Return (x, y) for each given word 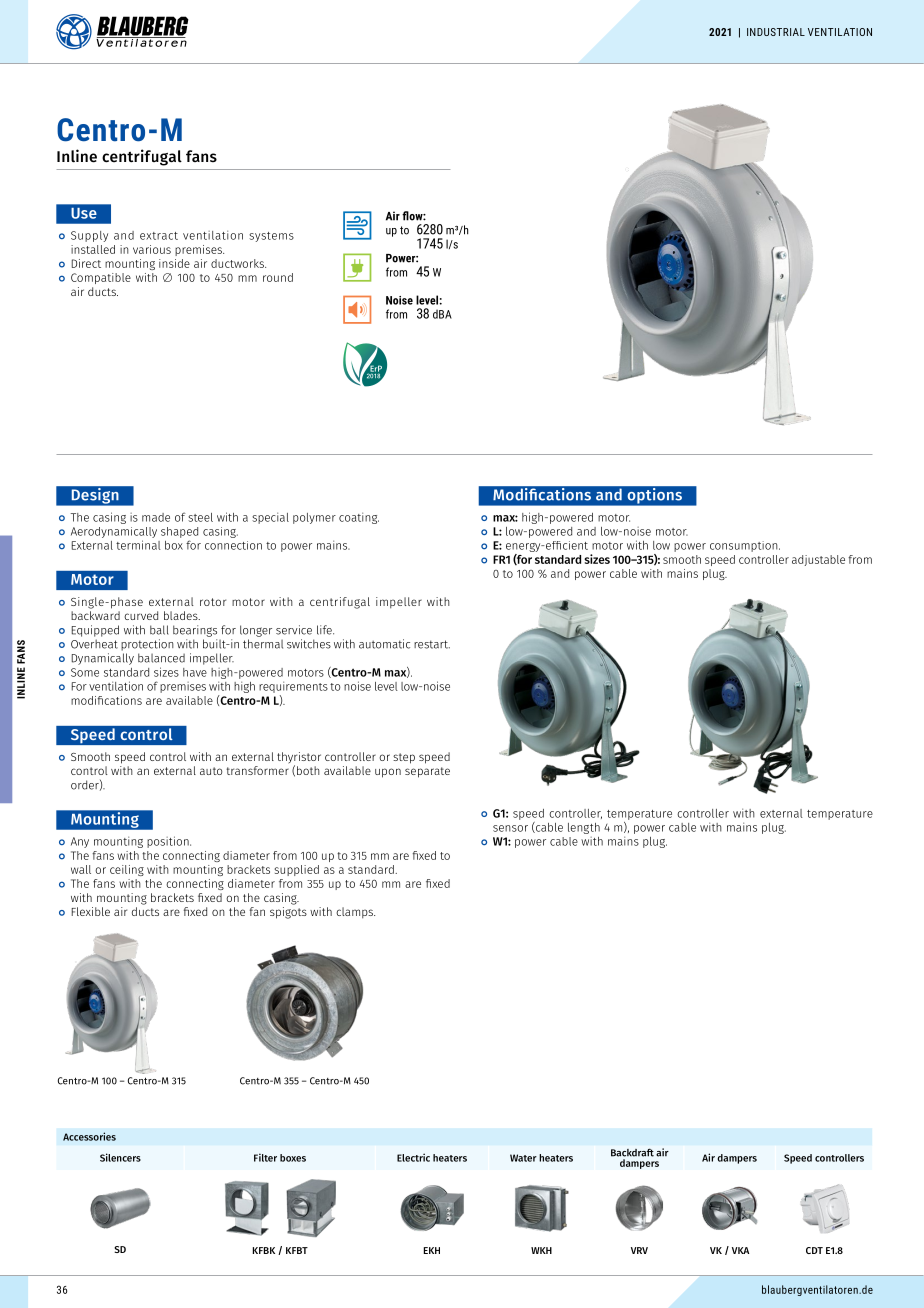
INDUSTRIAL (776, 32)
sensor (510, 828)
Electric (413, 1157)
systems (271, 237)
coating (359, 518)
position (169, 842)
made (156, 517)
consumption (745, 546)
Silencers (120, 1157)
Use (84, 213)
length (584, 828)
